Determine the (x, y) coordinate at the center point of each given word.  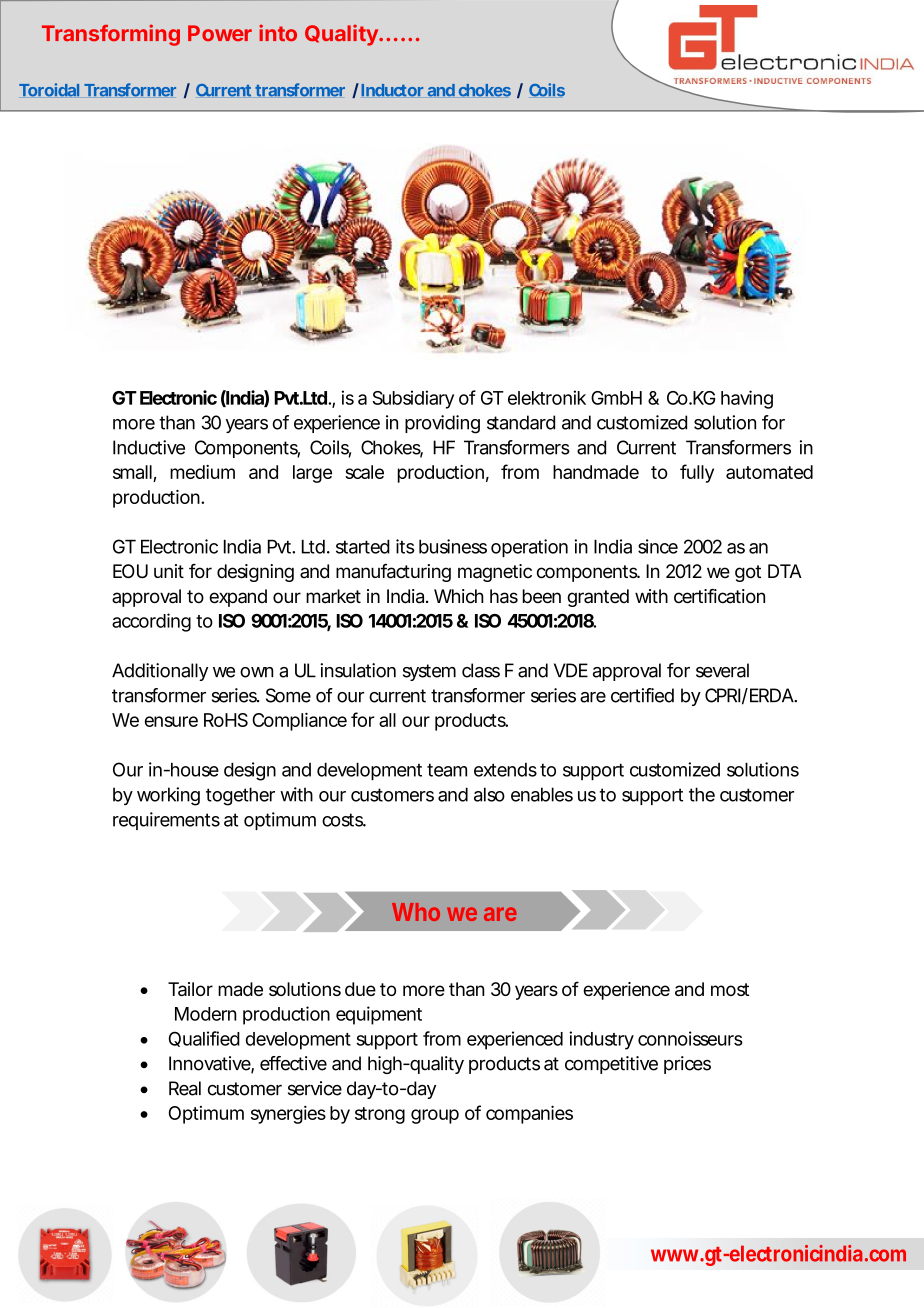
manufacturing (393, 573)
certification (719, 596)
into (278, 32)
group (435, 1116)
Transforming (111, 35)
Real (185, 1088)
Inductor (392, 90)
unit (169, 571)
